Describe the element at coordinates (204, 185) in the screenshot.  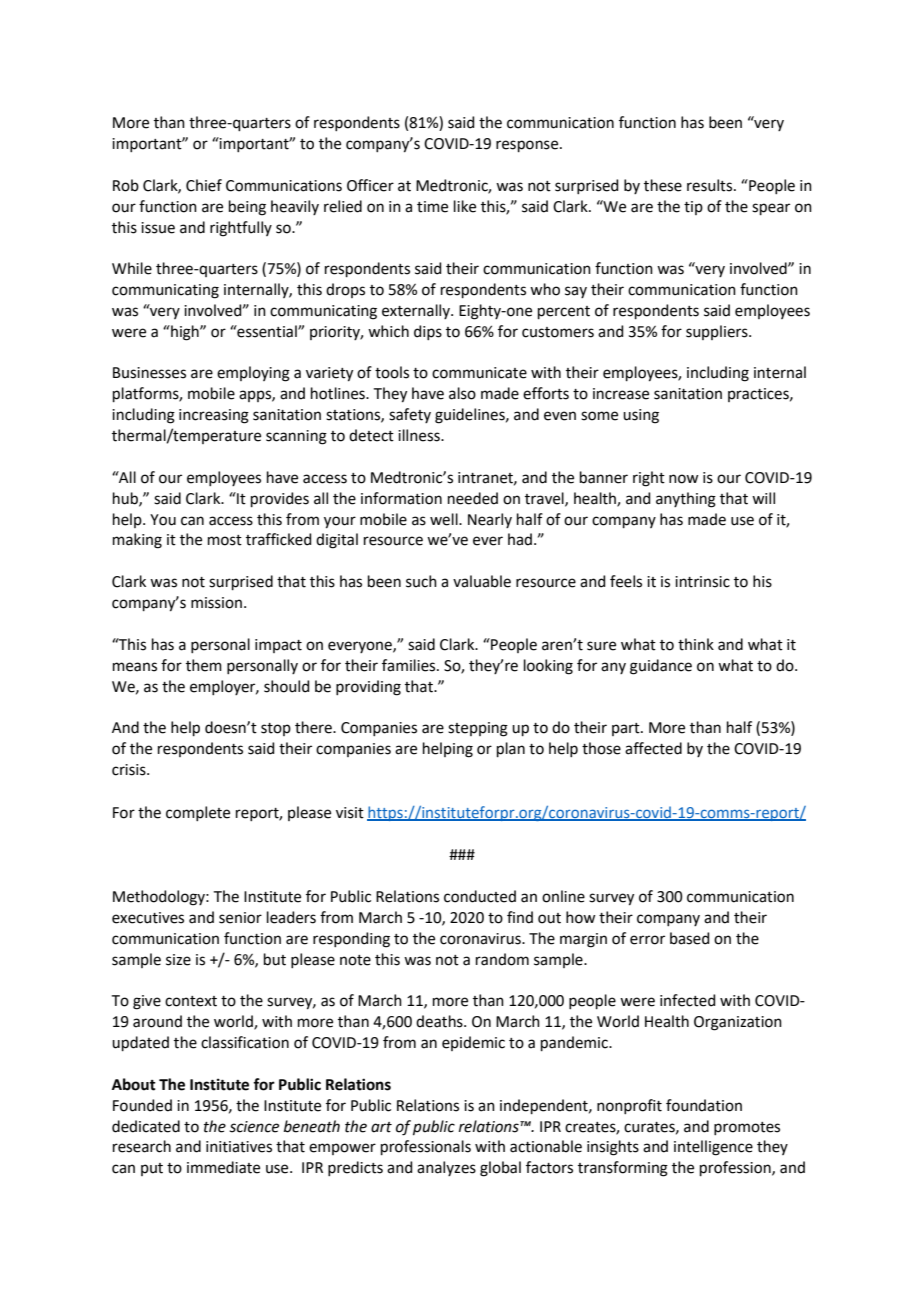
I see `Chief` at that location.
